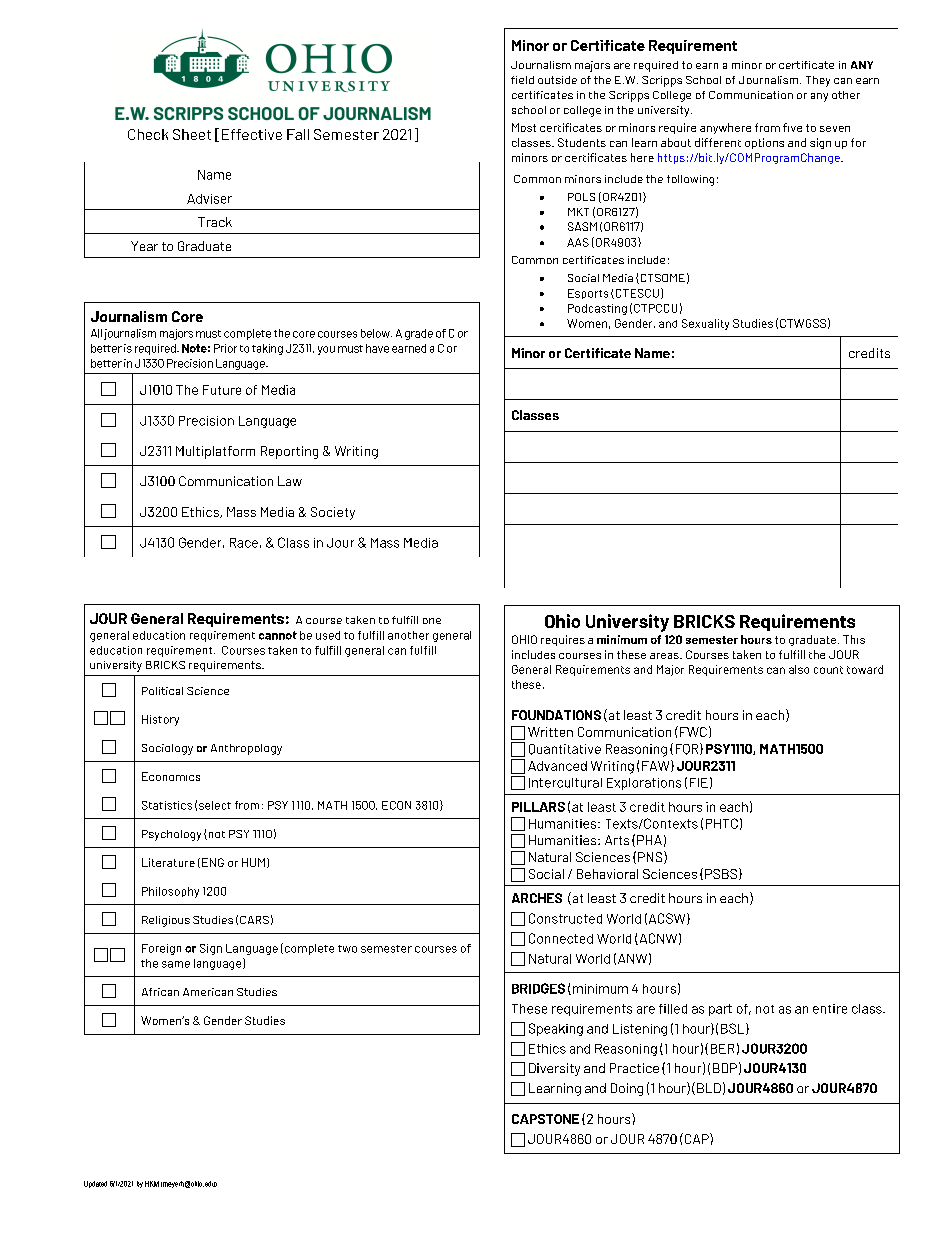 Image resolution: width=952 pixels, height=1233 pixels. What do you see at coordinates (792, 127) in the screenshot?
I see `five` at bounding box center [792, 127].
